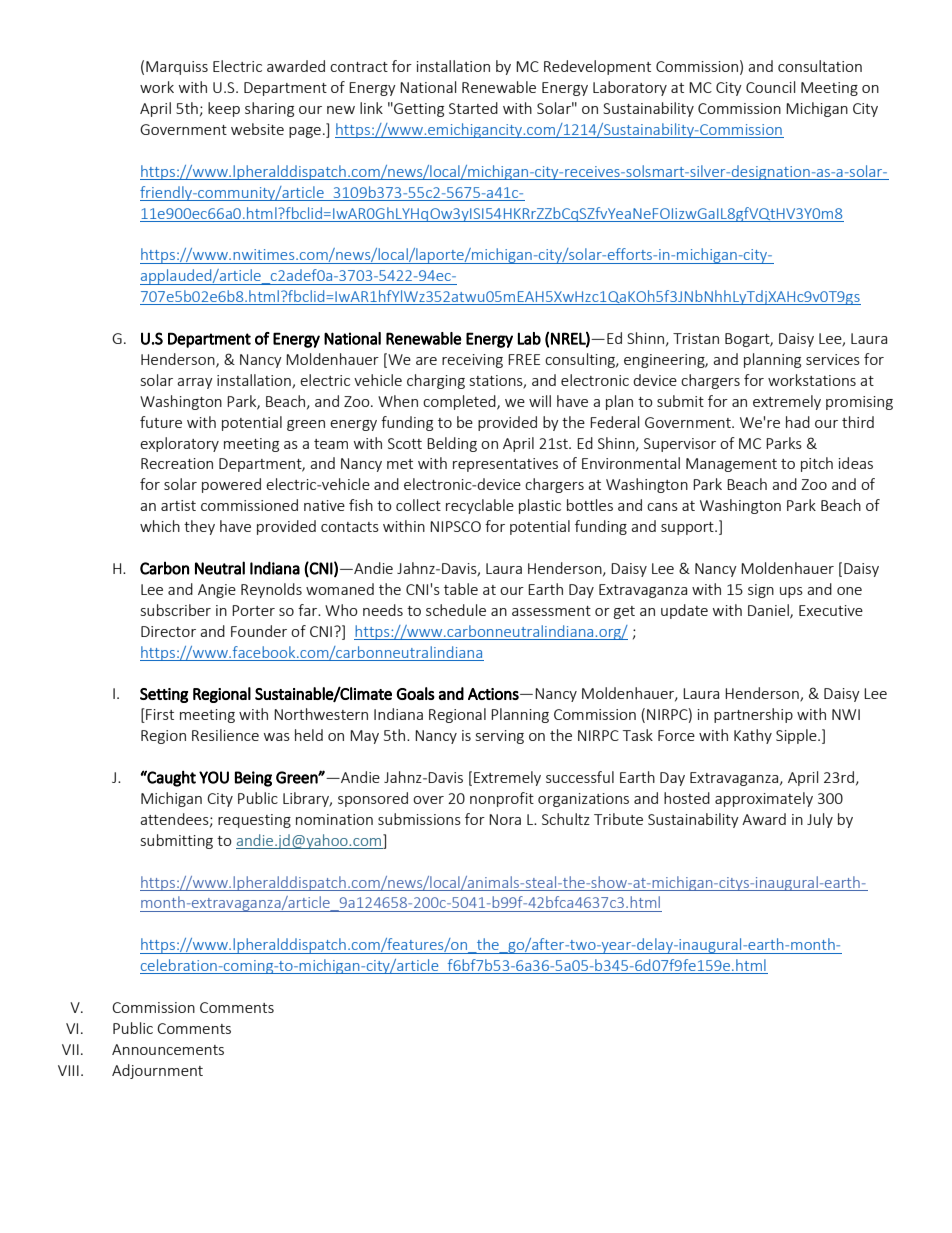  What do you see at coordinates (473, 108) in the screenshot?
I see `Started` at bounding box center [473, 108].
